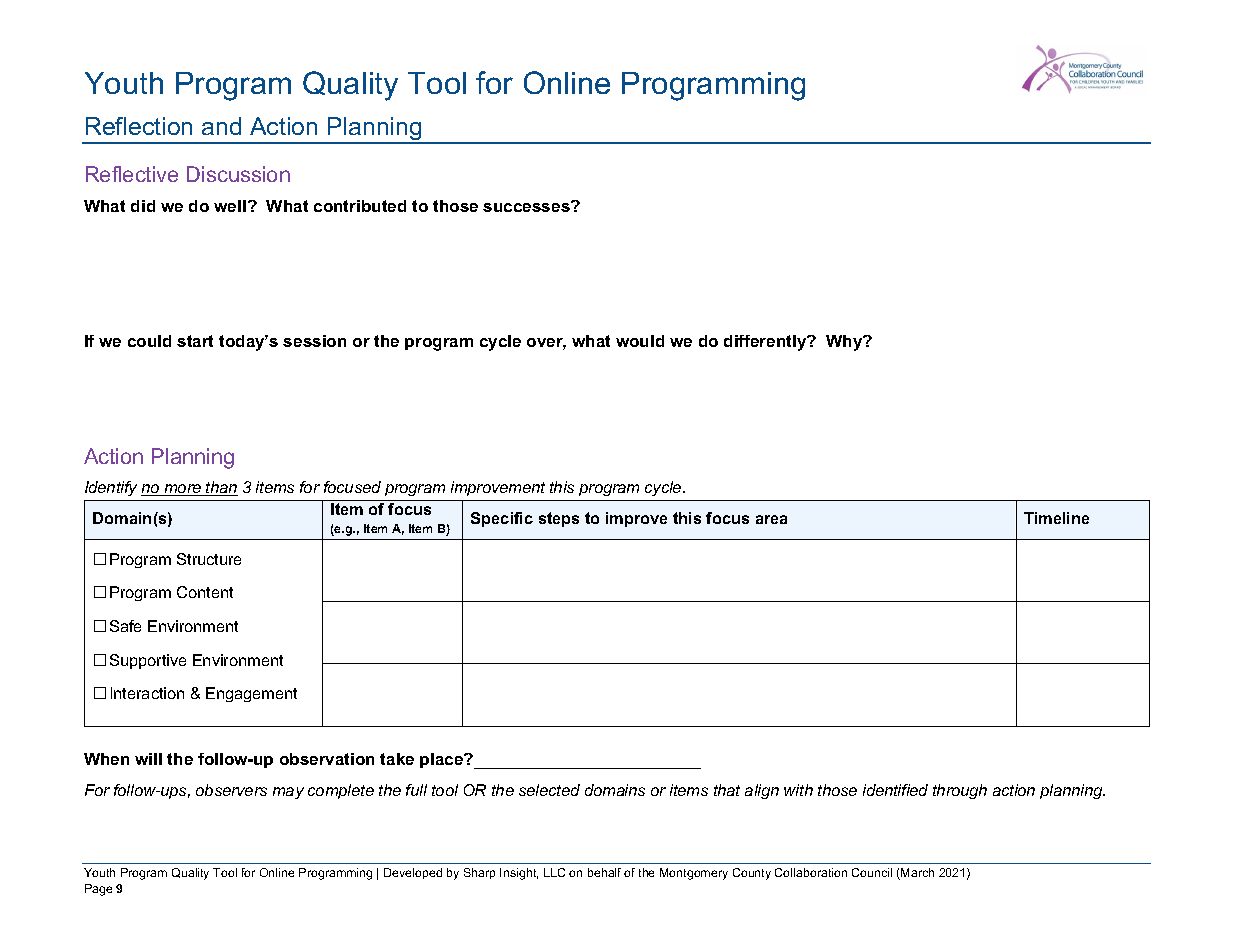  What do you see at coordinates (1056, 518) in the screenshot?
I see `Timeline` at bounding box center [1056, 518].
